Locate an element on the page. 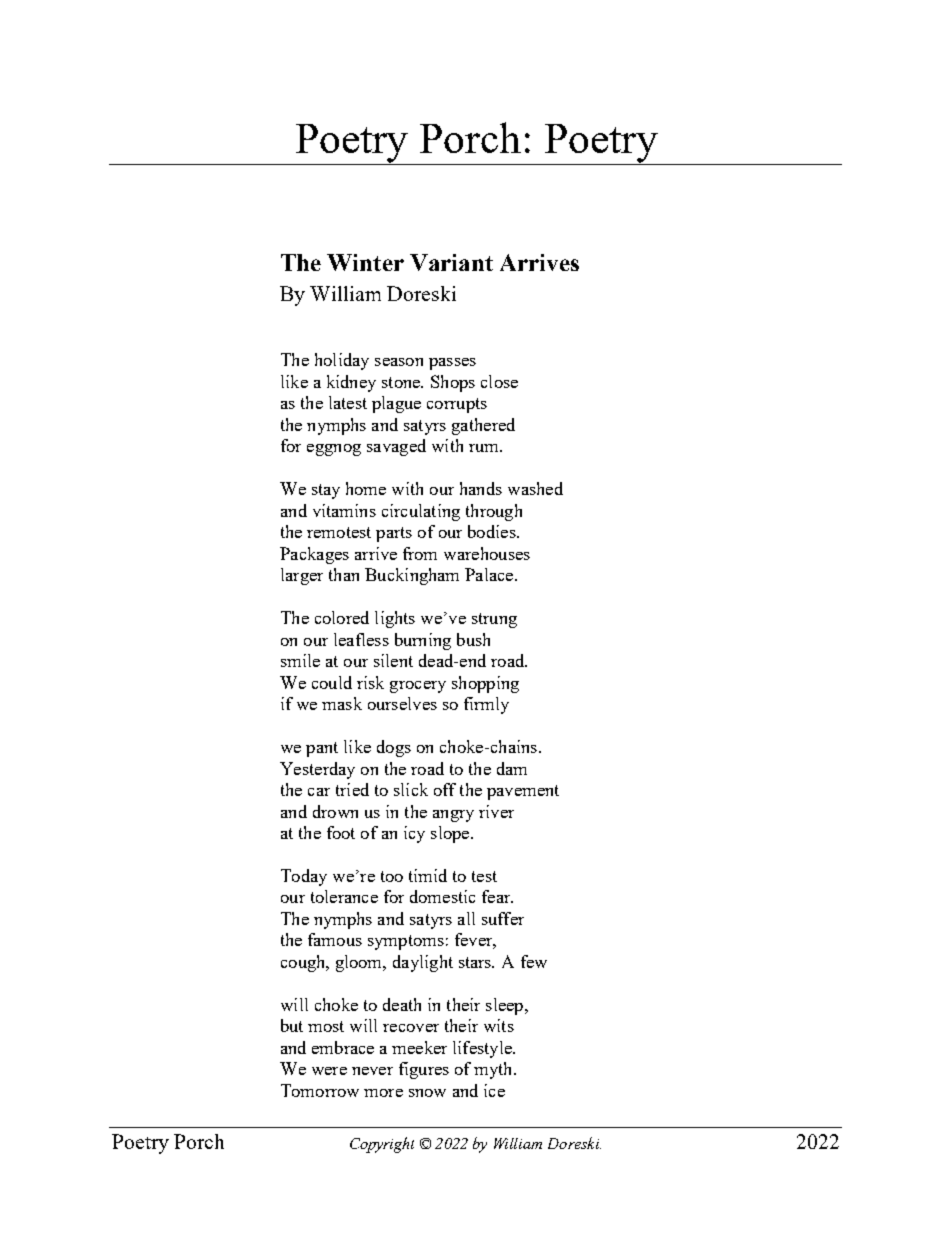  close is located at coordinates (499, 381).
